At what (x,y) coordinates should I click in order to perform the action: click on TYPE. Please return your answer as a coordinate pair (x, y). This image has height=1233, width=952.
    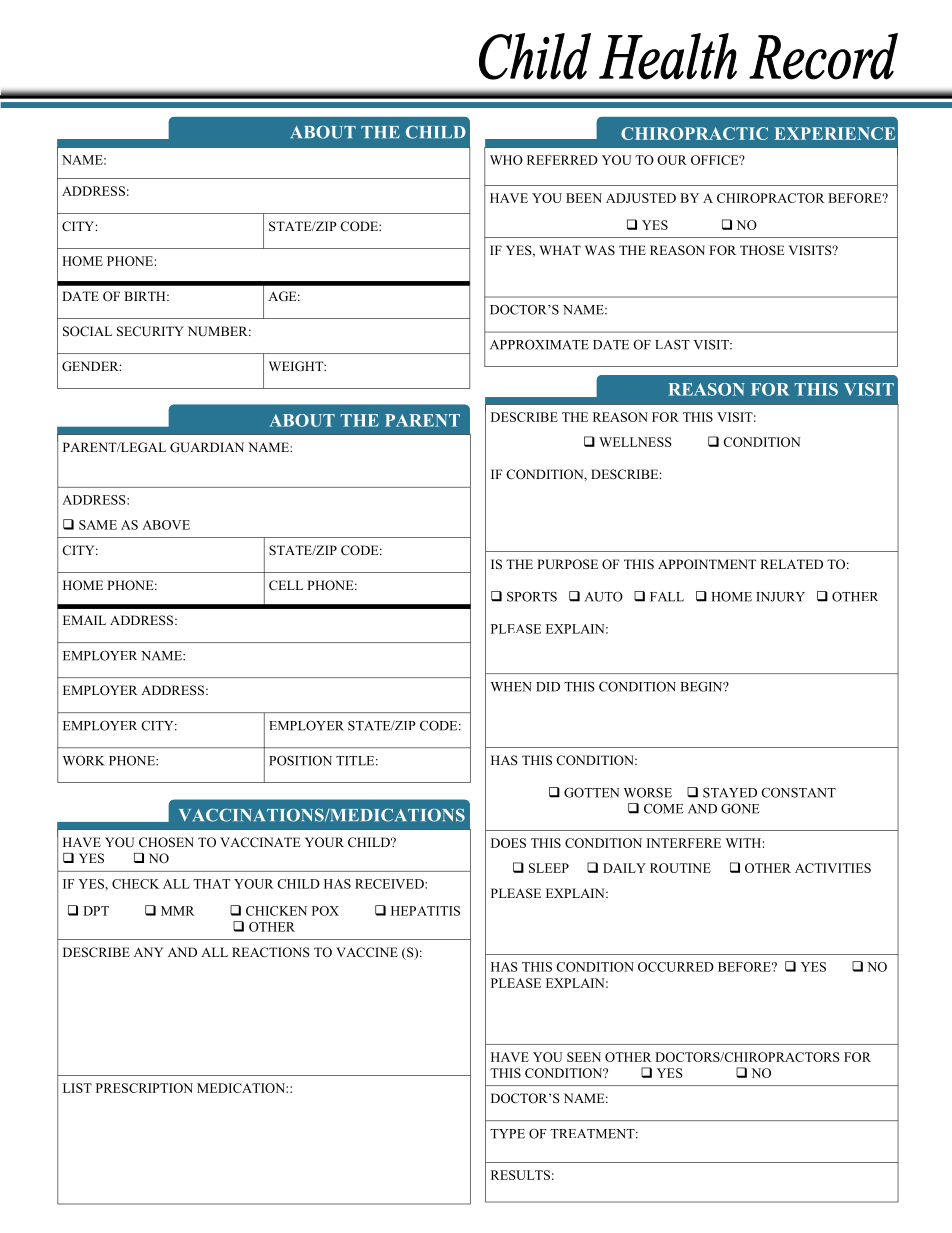
    Looking at the image, I should click on (507, 1134).
